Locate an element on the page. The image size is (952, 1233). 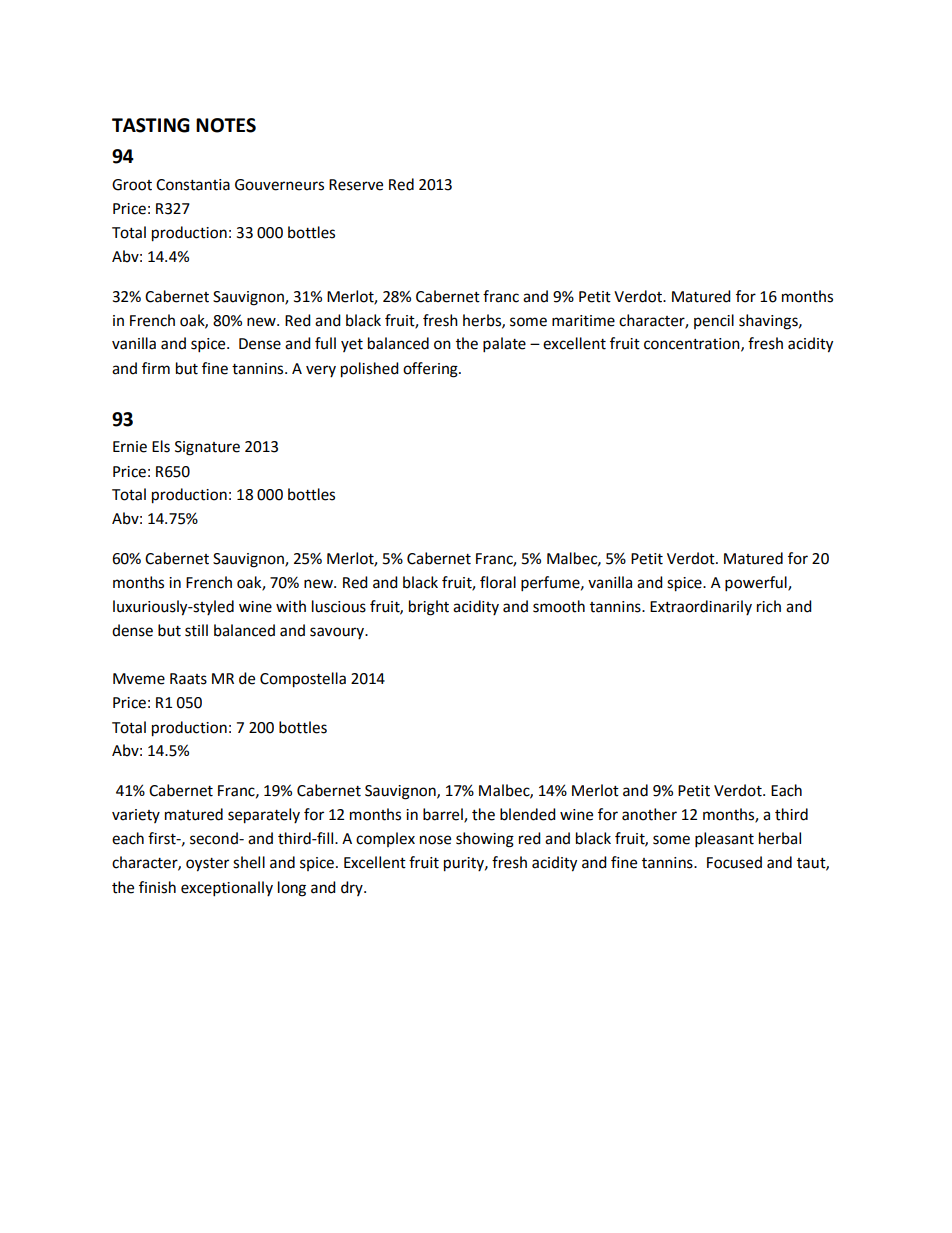
palate is located at coordinates (504, 345).
